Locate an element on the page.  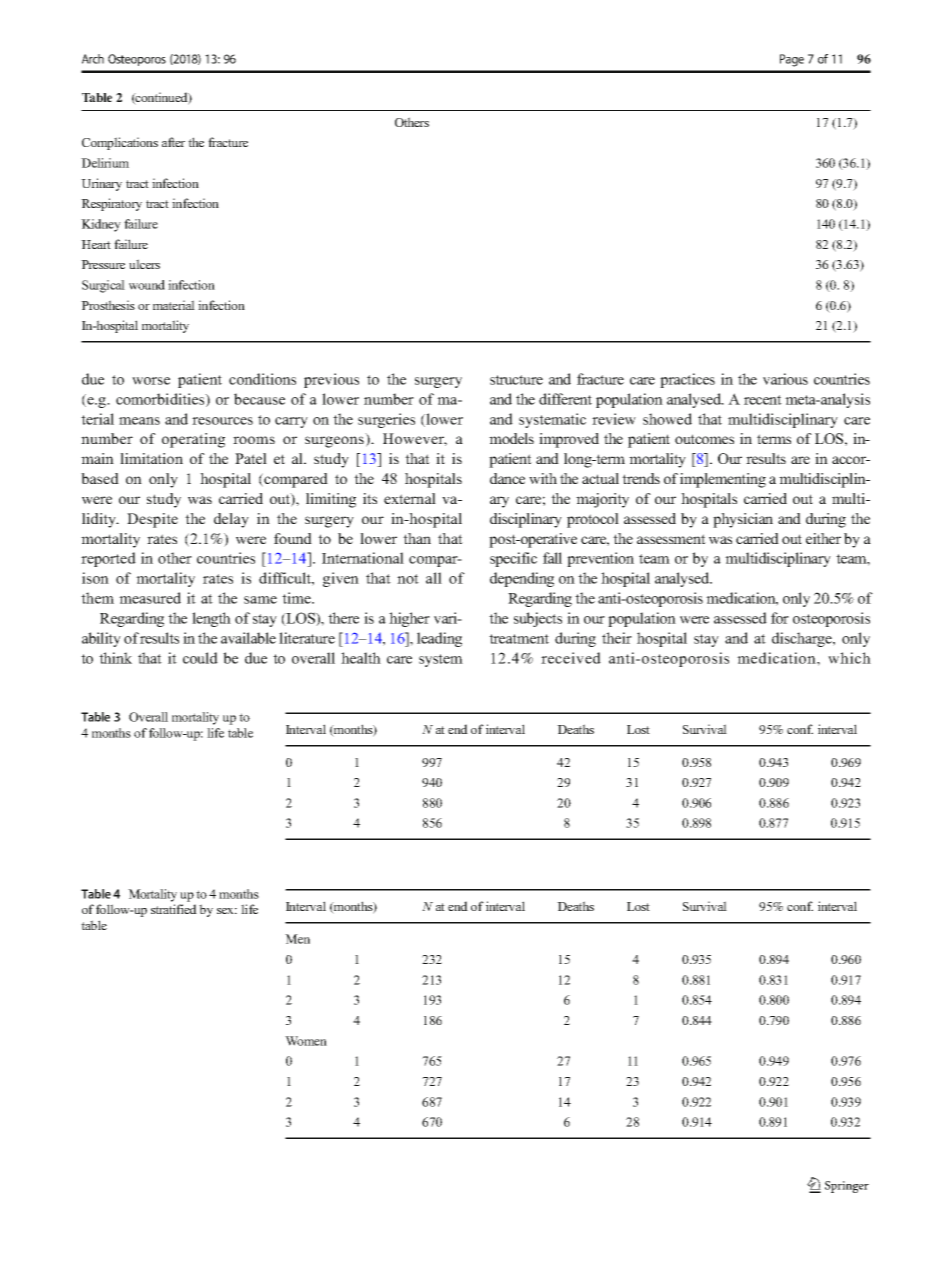
which is located at coordinates (849, 658).
